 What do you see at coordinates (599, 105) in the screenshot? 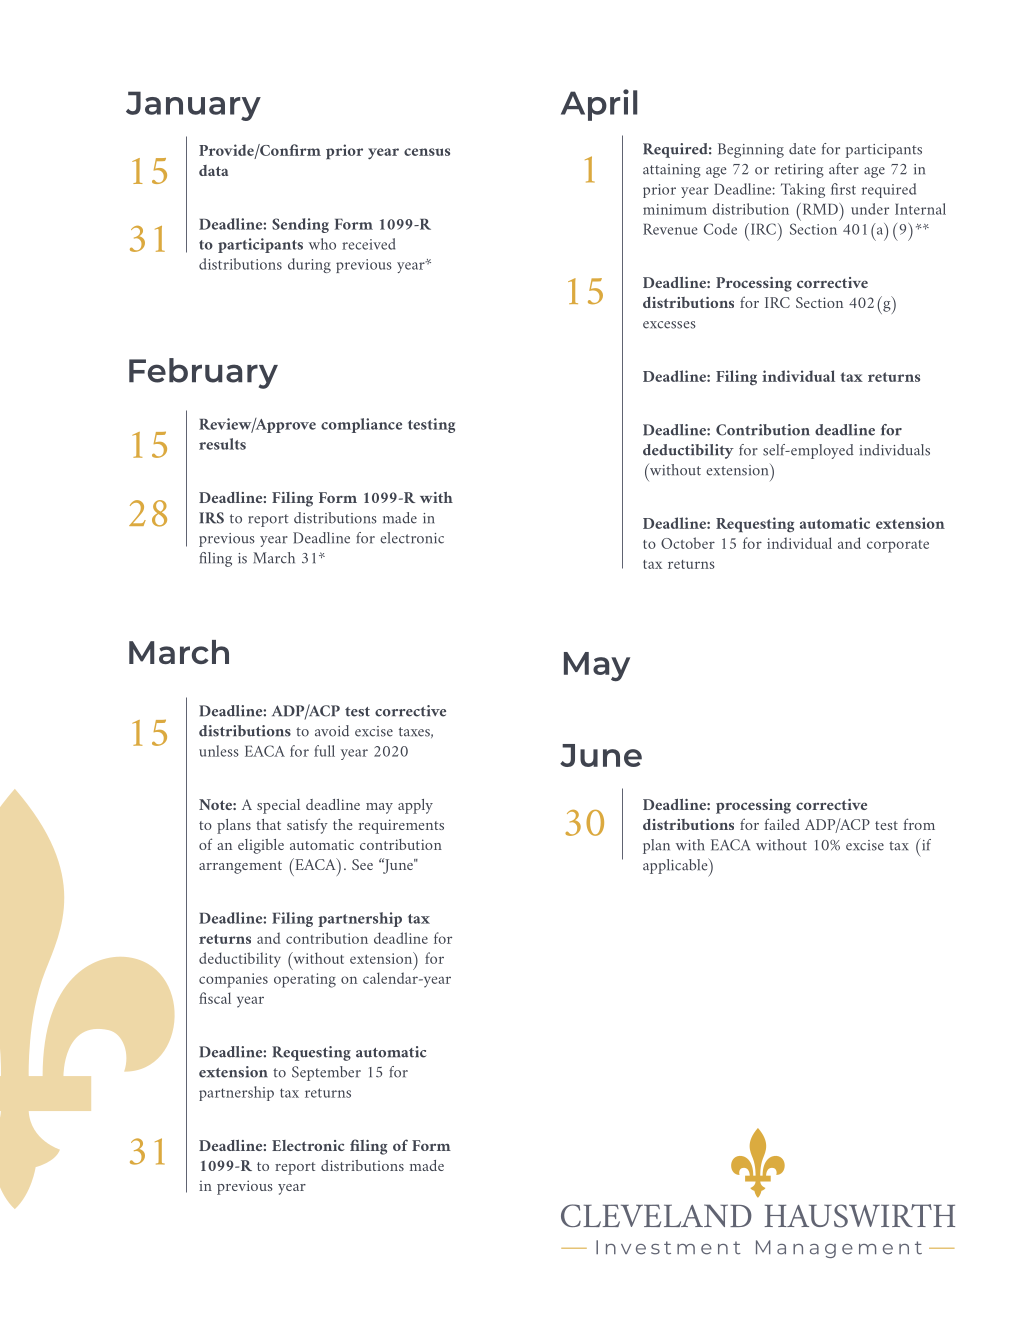
I see `April` at bounding box center [599, 105].
